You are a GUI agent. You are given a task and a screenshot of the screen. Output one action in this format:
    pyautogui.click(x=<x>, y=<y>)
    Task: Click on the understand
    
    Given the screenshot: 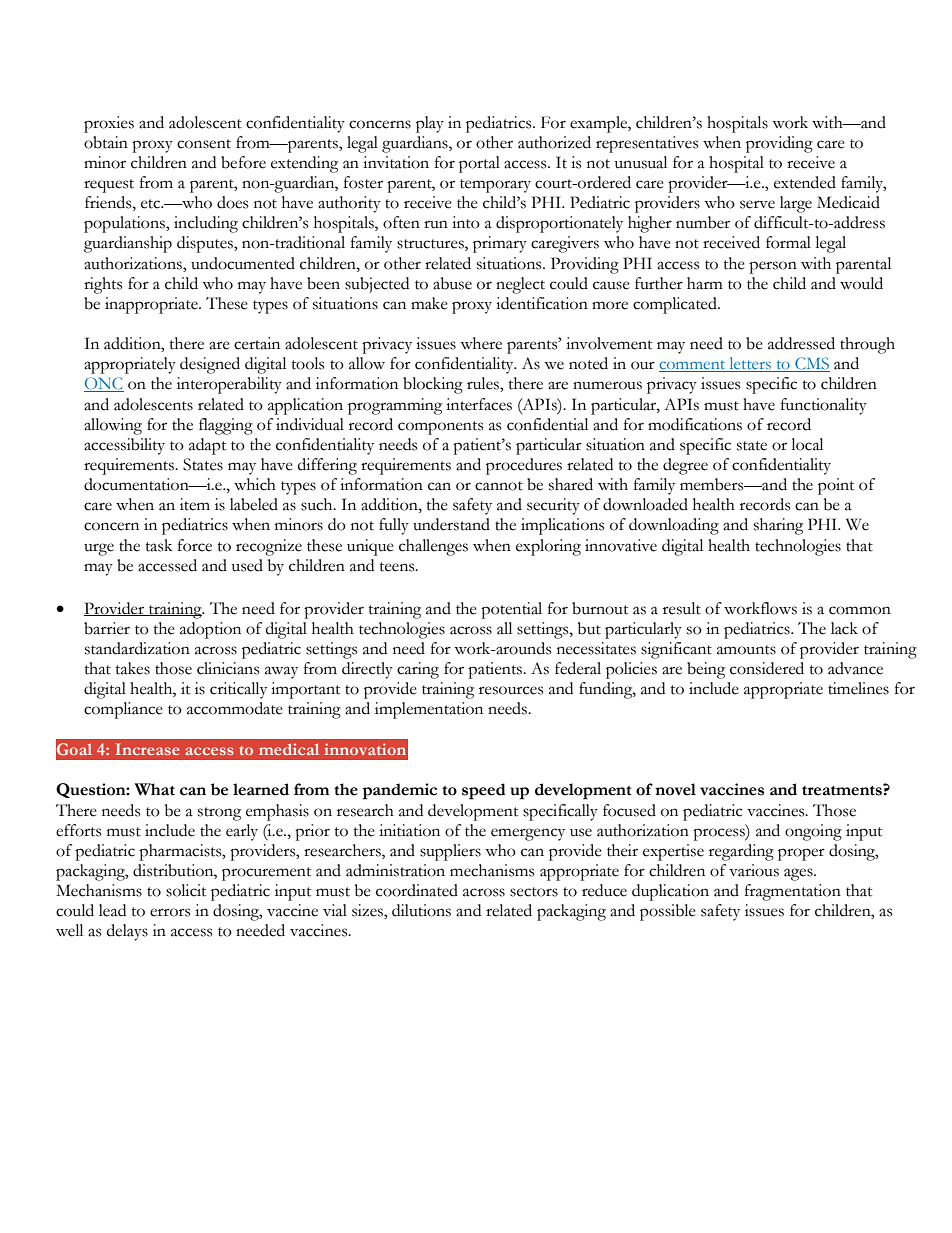 What is the action you would take?
    pyautogui.click(x=451, y=524)
